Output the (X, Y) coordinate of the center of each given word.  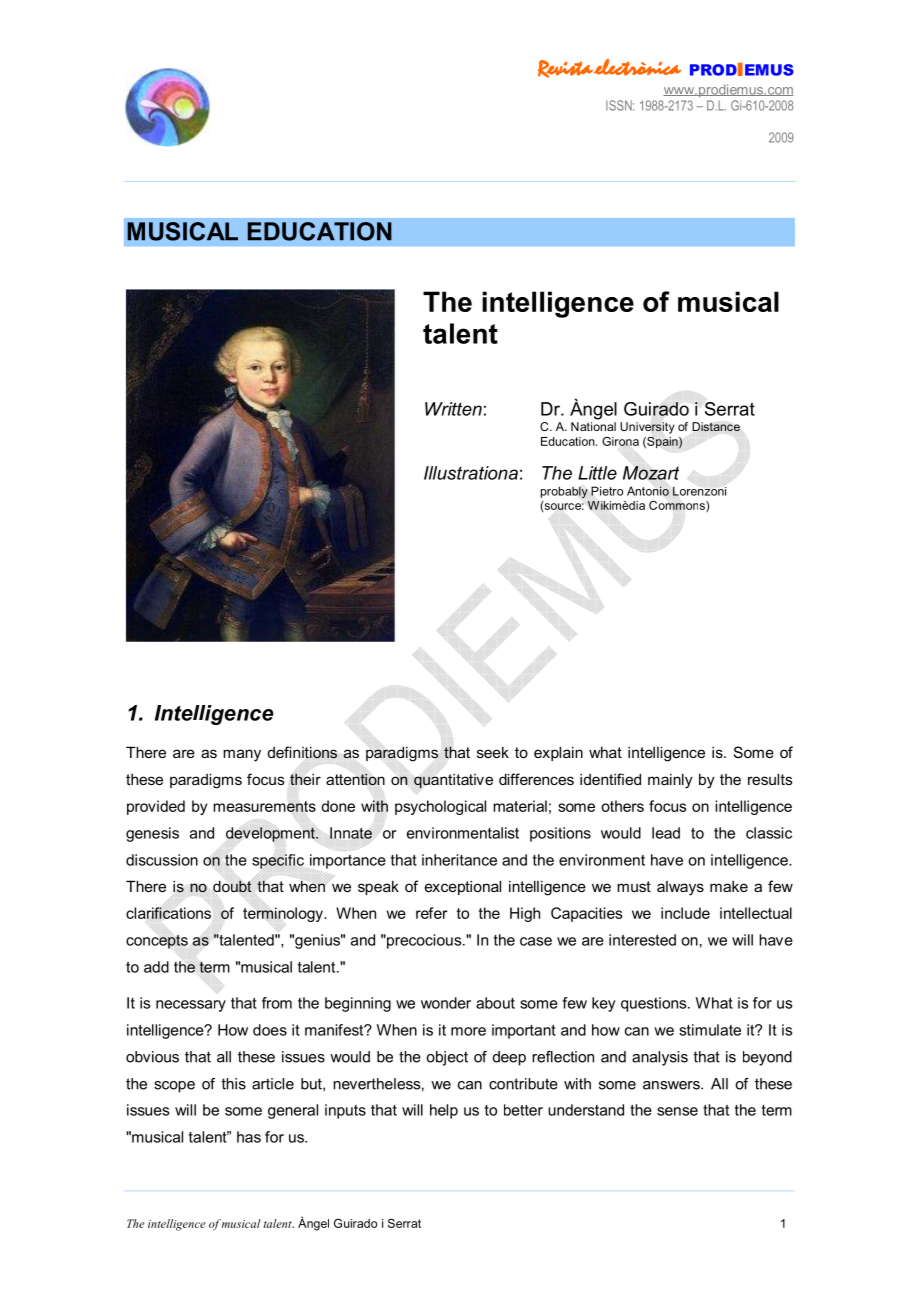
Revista (565, 69)
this (233, 1084)
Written (453, 409)
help (444, 1111)
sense (677, 1111)
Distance (716, 427)
